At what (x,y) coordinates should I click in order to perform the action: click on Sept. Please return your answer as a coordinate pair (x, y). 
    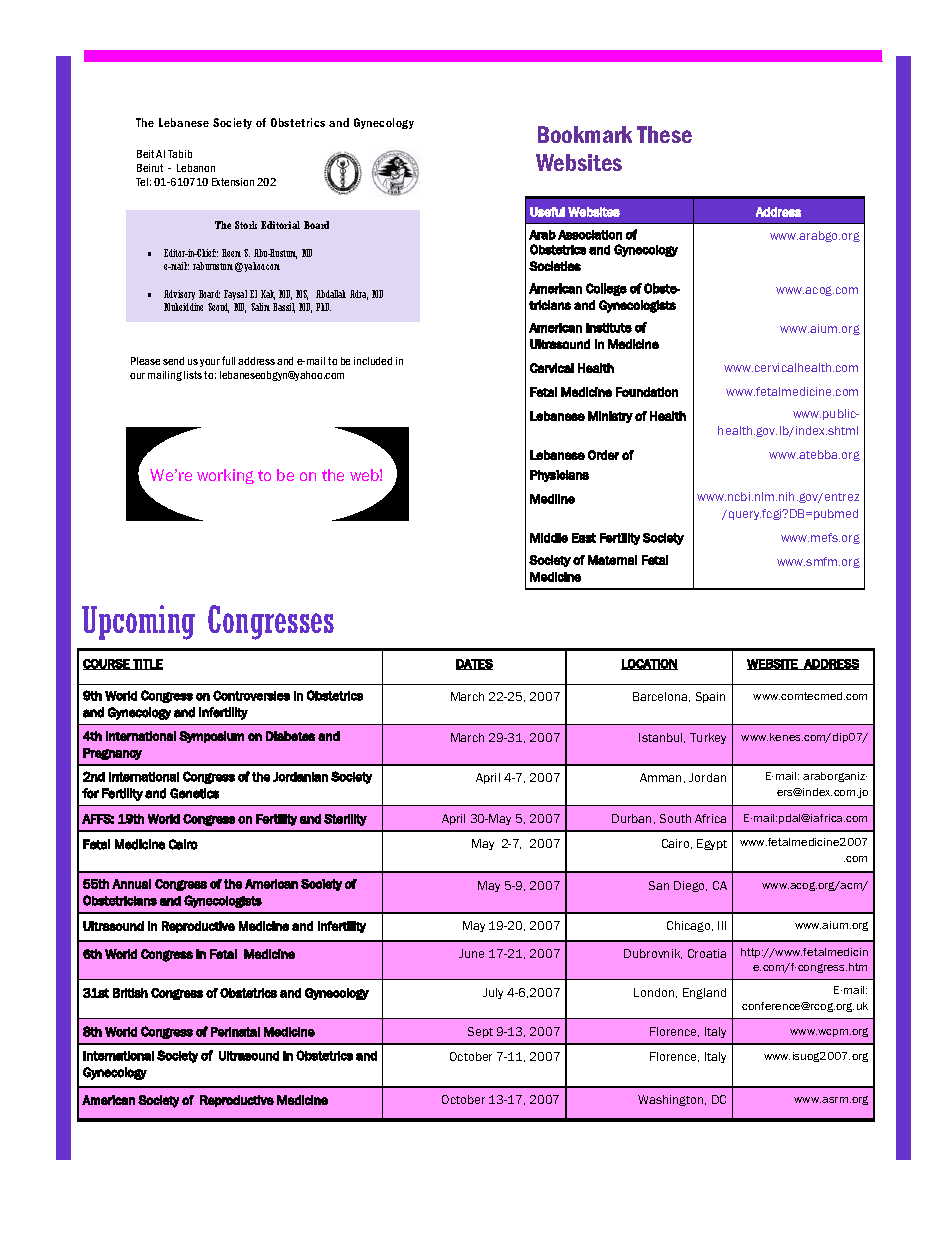
    Looking at the image, I should click on (480, 1032).
